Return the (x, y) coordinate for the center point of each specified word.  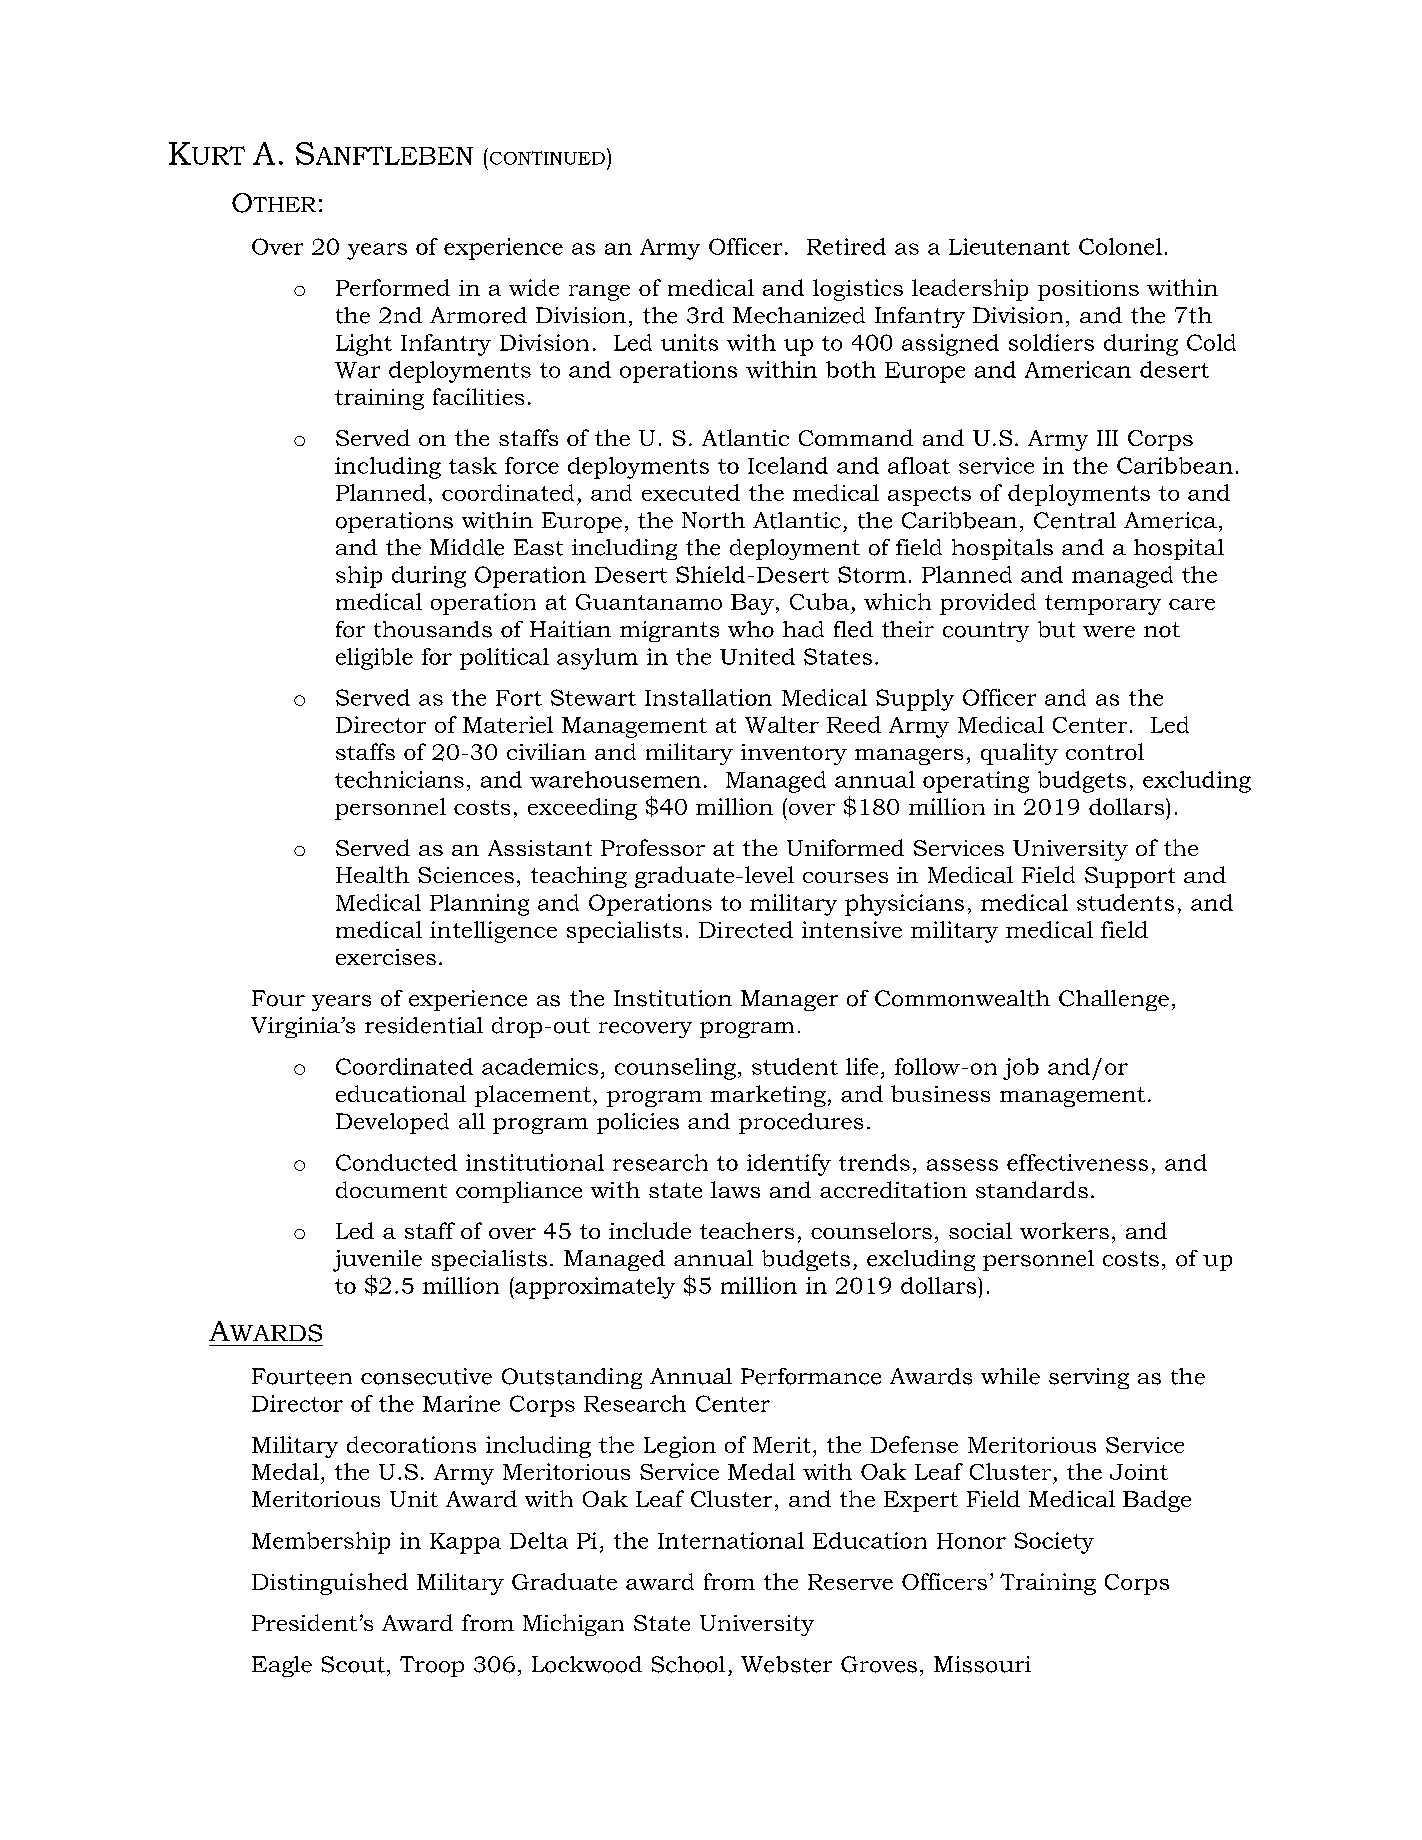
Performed (393, 287)
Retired (846, 246)
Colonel (1120, 246)
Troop (432, 1666)
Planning (479, 905)
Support (1130, 877)
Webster (786, 1664)
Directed (746, 929)
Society (1054, 1543)
